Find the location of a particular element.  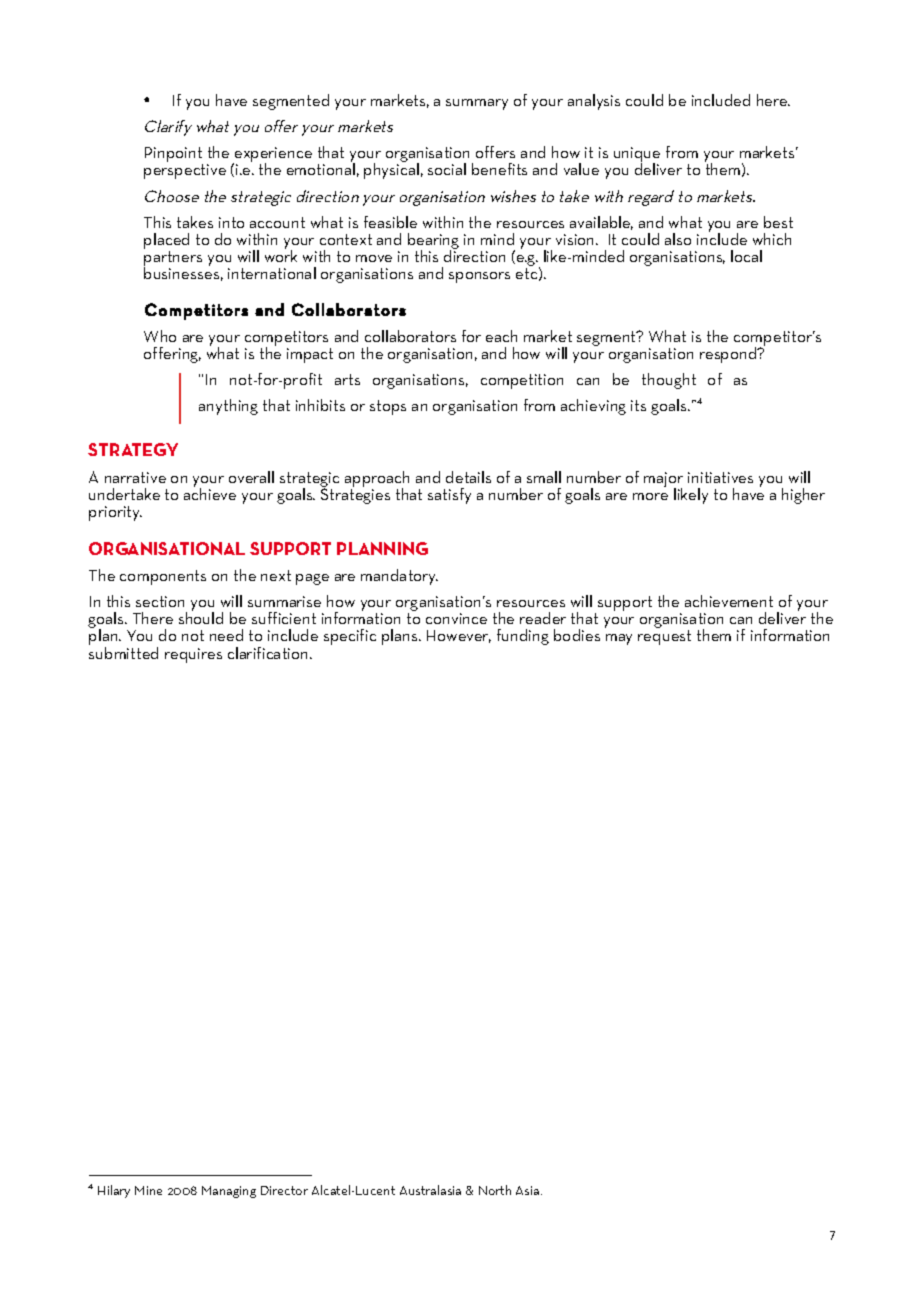

Managing is located at coordinates (229, 1192).
